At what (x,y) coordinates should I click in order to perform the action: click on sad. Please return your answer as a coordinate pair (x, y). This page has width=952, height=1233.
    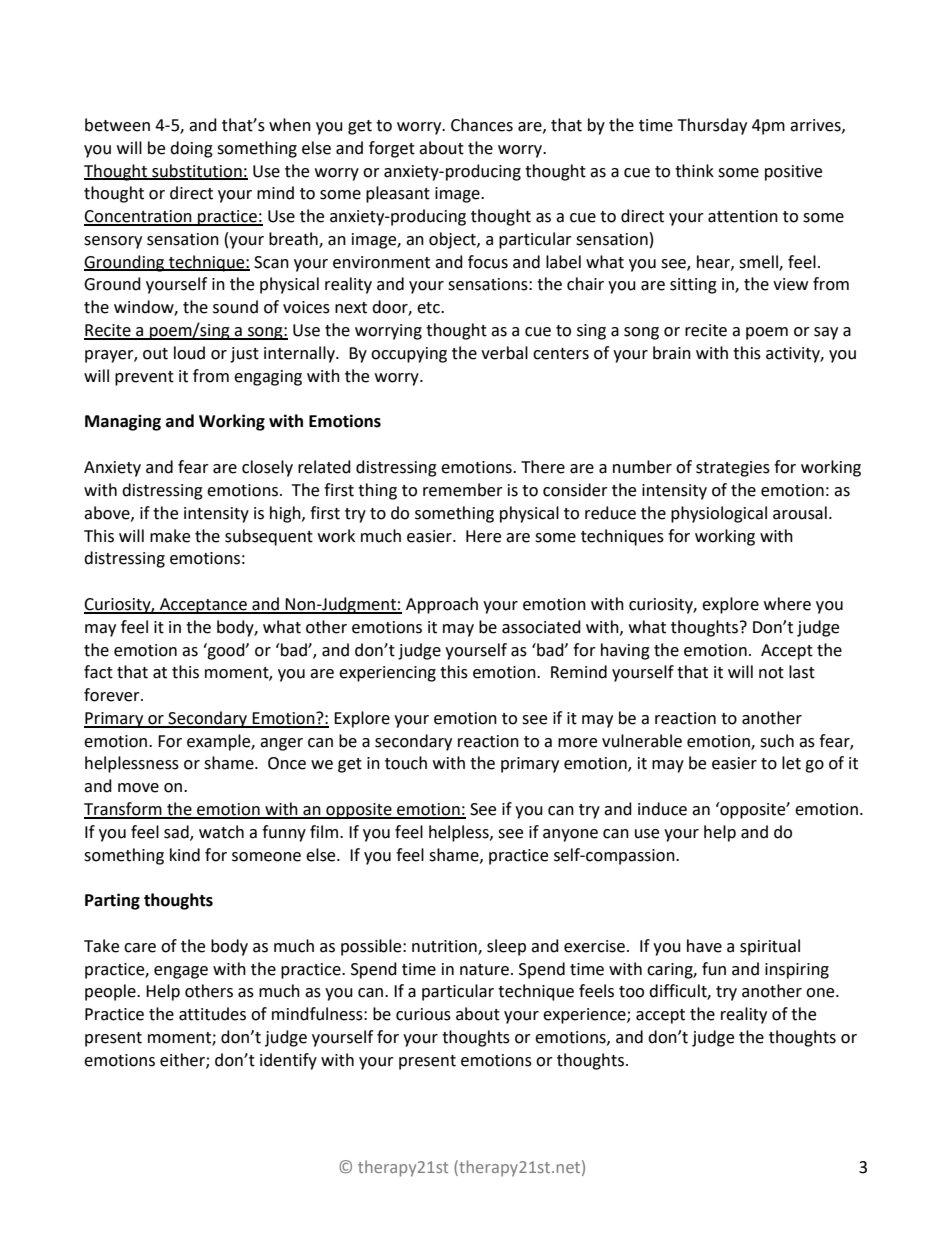
    Looking at the image, I should click on (177, 832).
